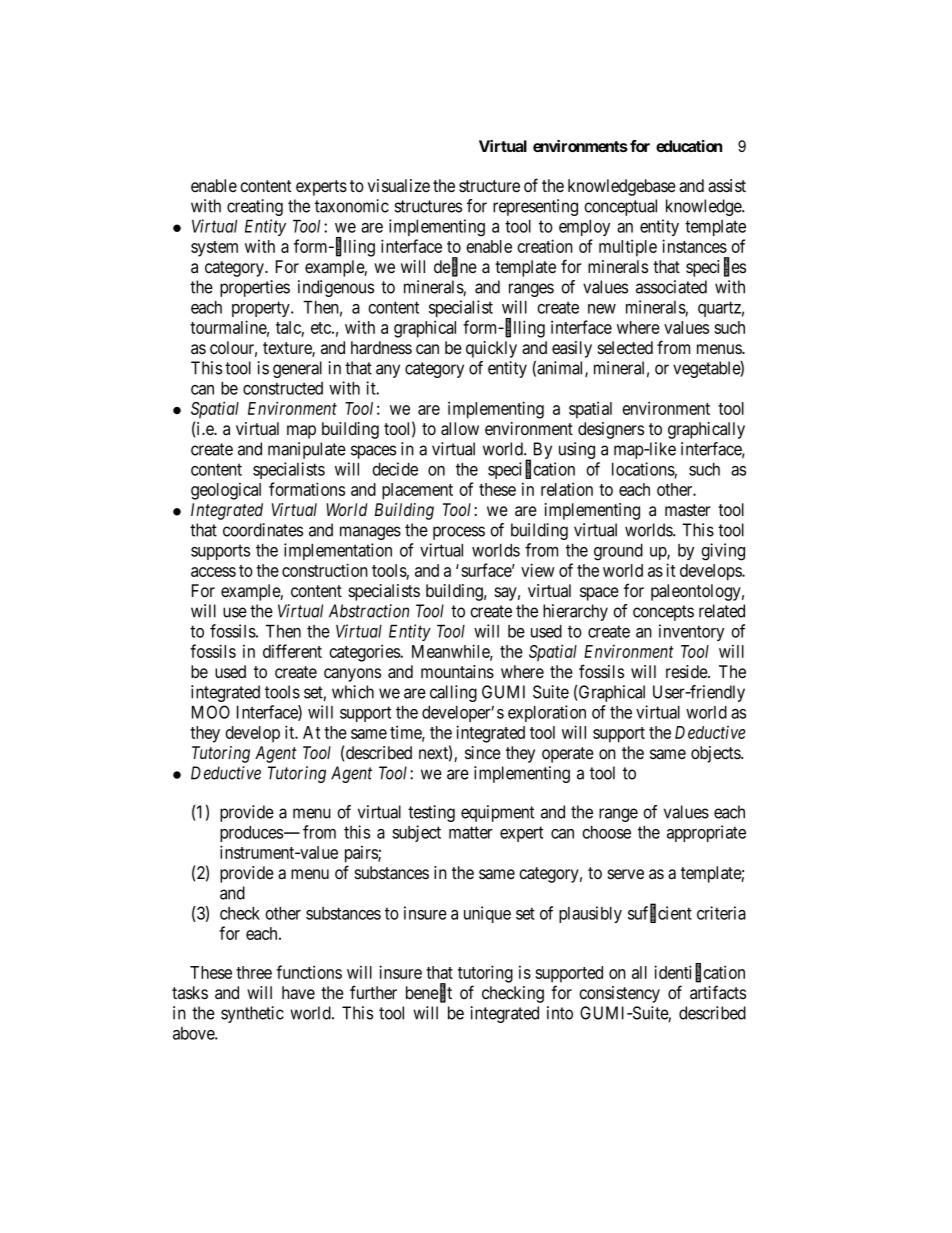  What do you see at coordinates (459, 533) in the document?
I see `process` at bounding box center [459, 533].
